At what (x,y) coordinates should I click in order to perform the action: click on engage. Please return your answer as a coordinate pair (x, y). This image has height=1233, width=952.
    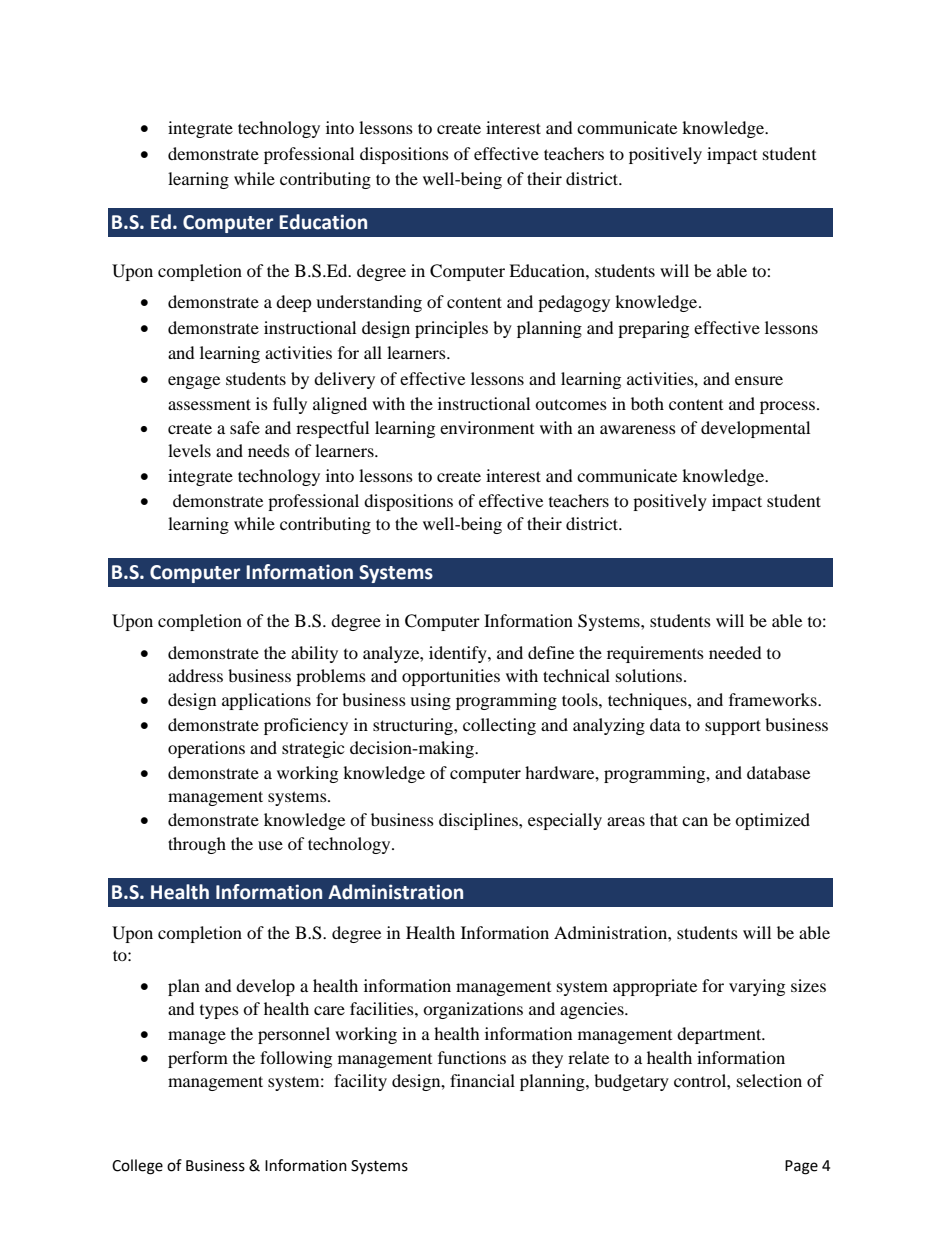
    Looking at the image, I should click on (194, 382).
